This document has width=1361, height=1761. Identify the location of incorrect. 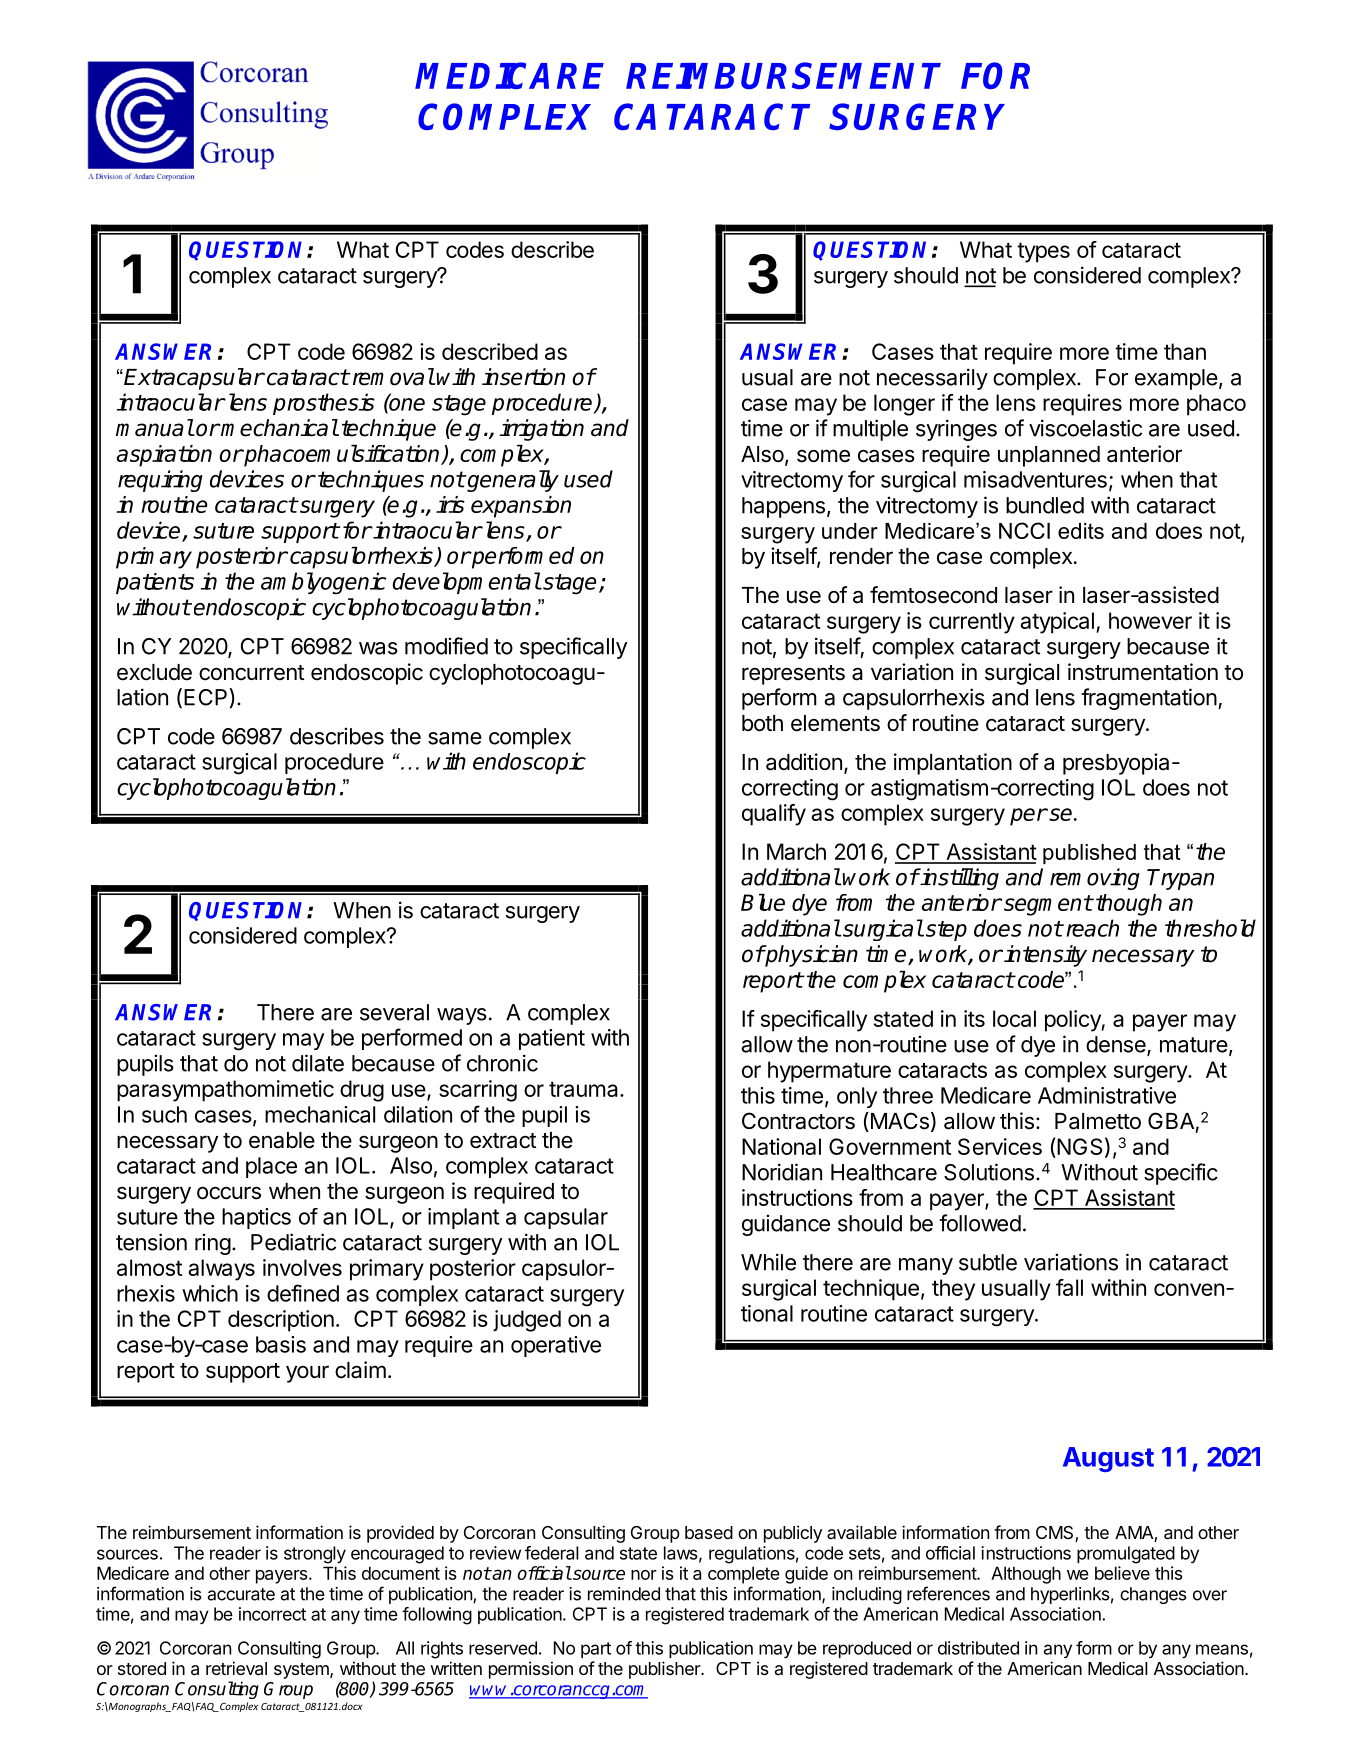
(272, 1614).
